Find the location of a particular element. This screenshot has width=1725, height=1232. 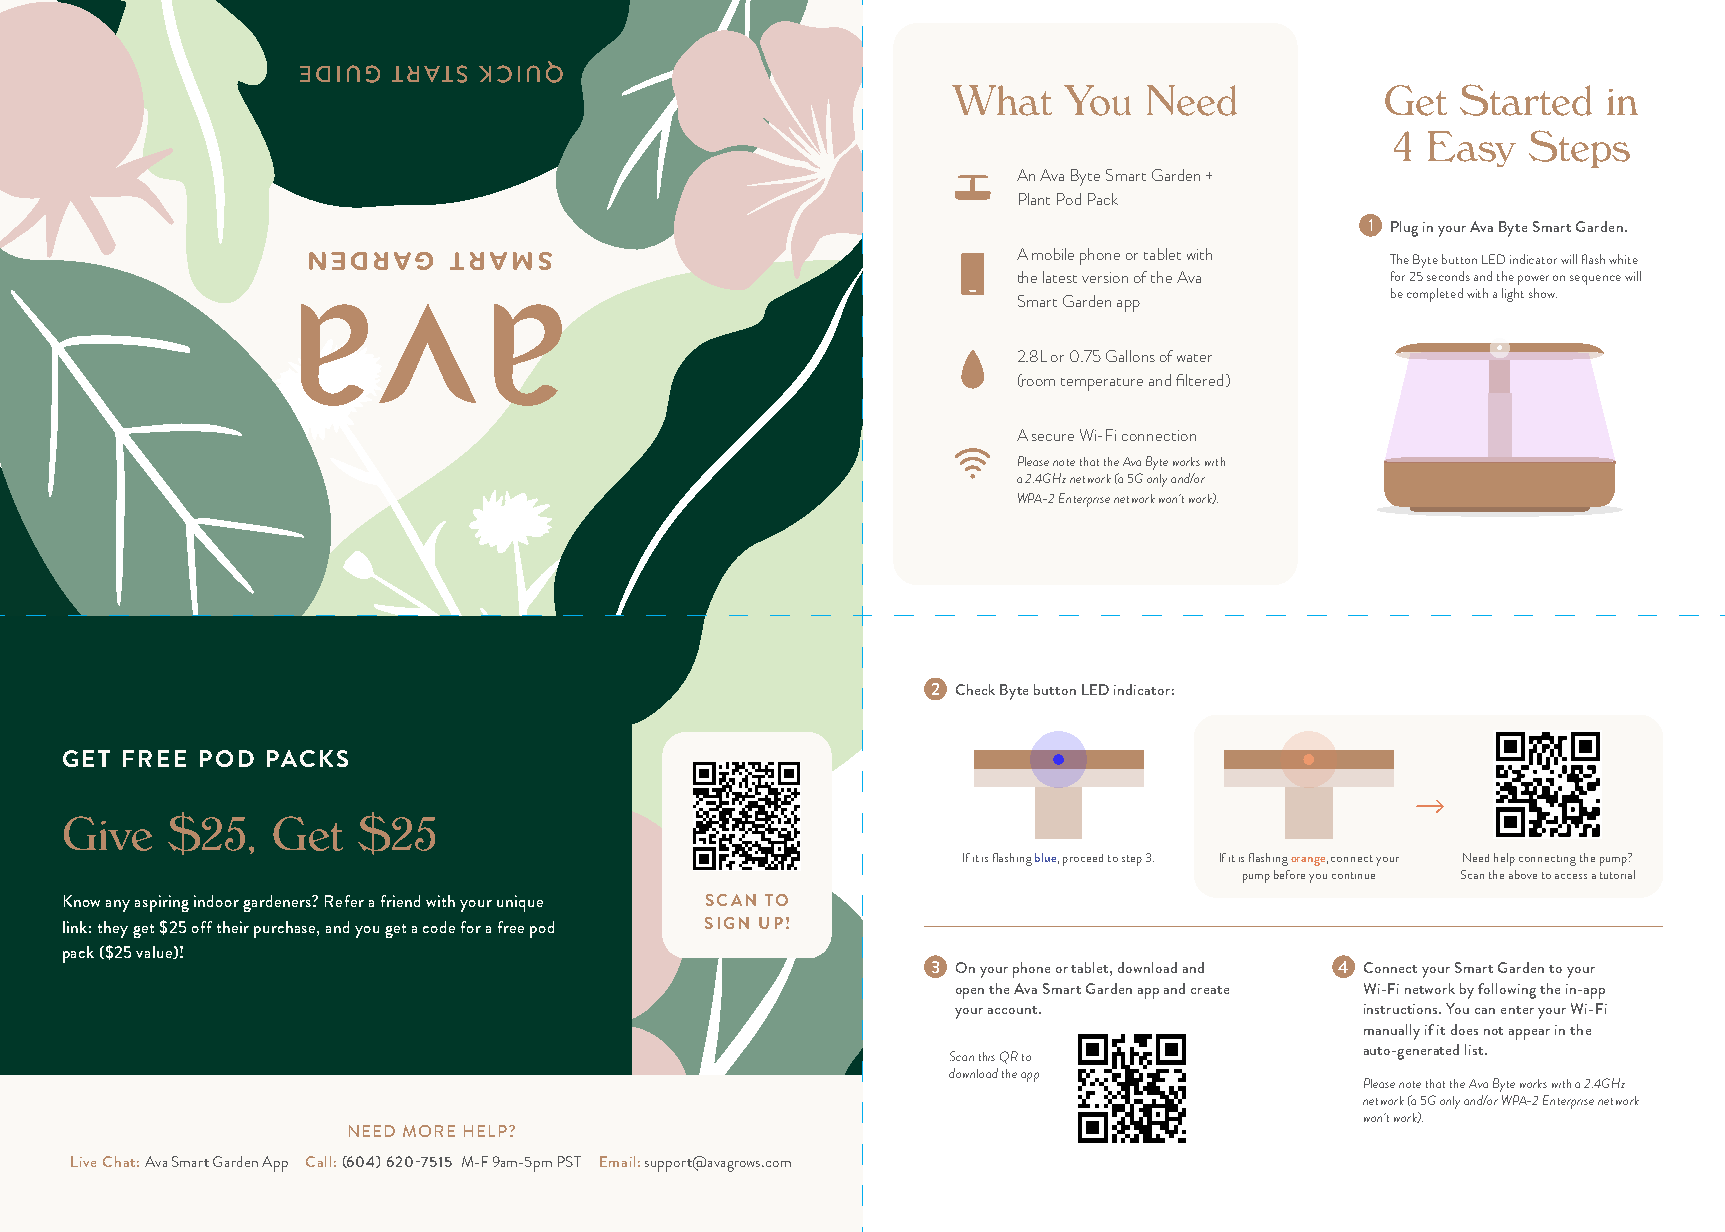

Give is located at coordinates (108, 833).
